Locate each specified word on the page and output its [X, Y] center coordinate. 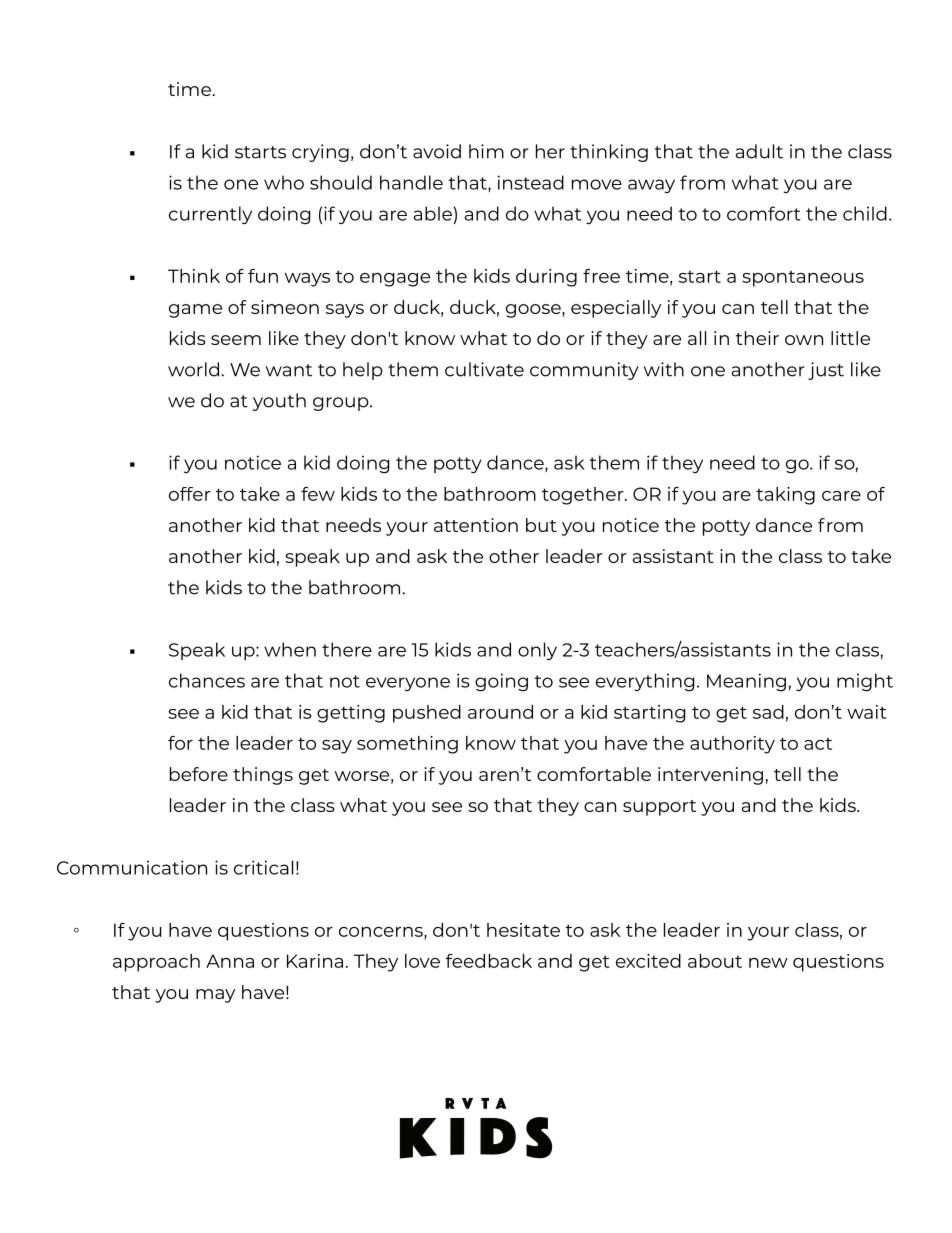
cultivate [484, 369]
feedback [489, 961]
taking [785, 496]
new [768, 963]
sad [768, 712]
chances [207, 680]
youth [279, 402]
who [284, 182]
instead [531, 182]
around [500, 712]
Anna [230, 961]
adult [759, 151]
